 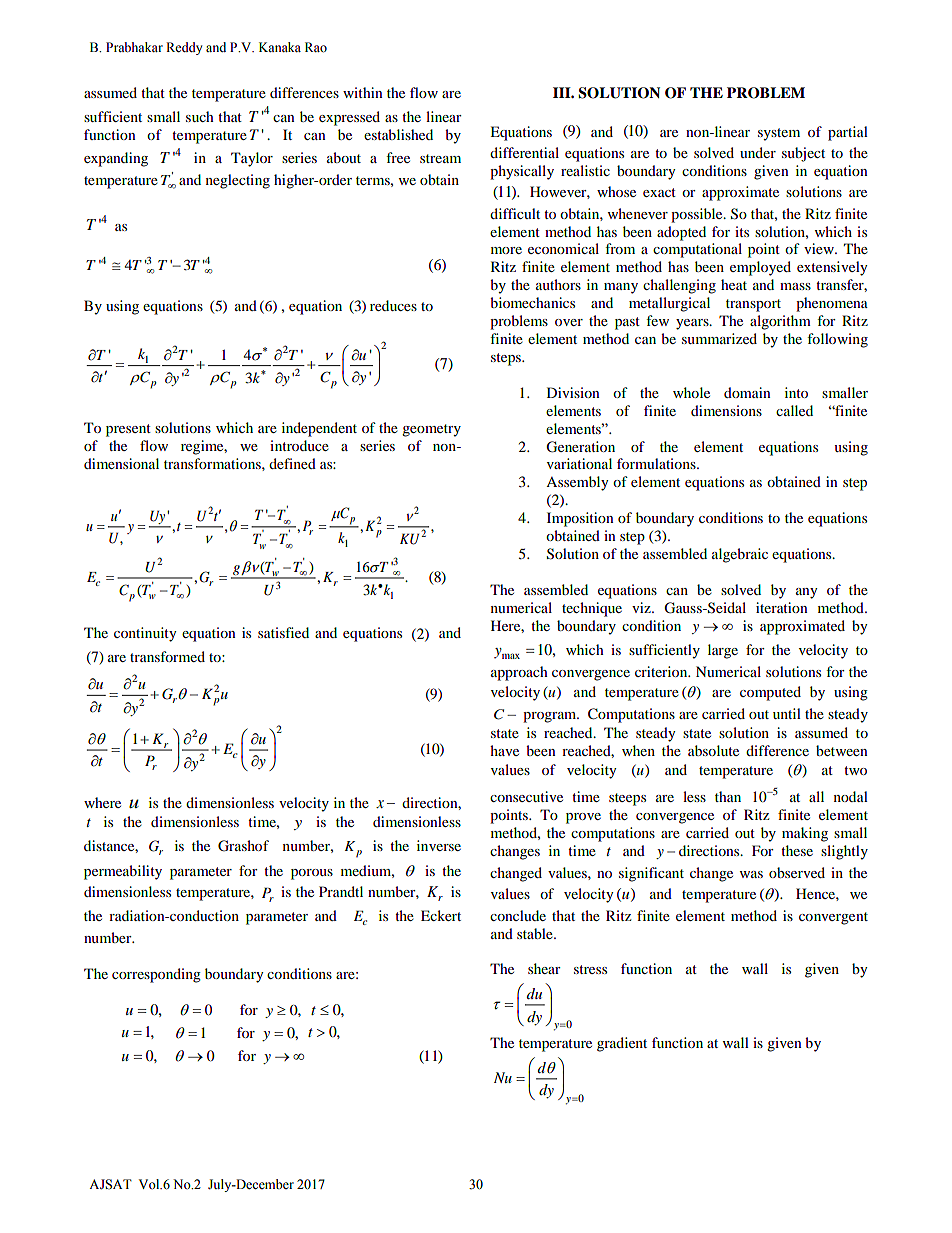 What do you see at coordinates (779, 134) in the screenshot?
I see `system` at bounding box center [779, 134].
